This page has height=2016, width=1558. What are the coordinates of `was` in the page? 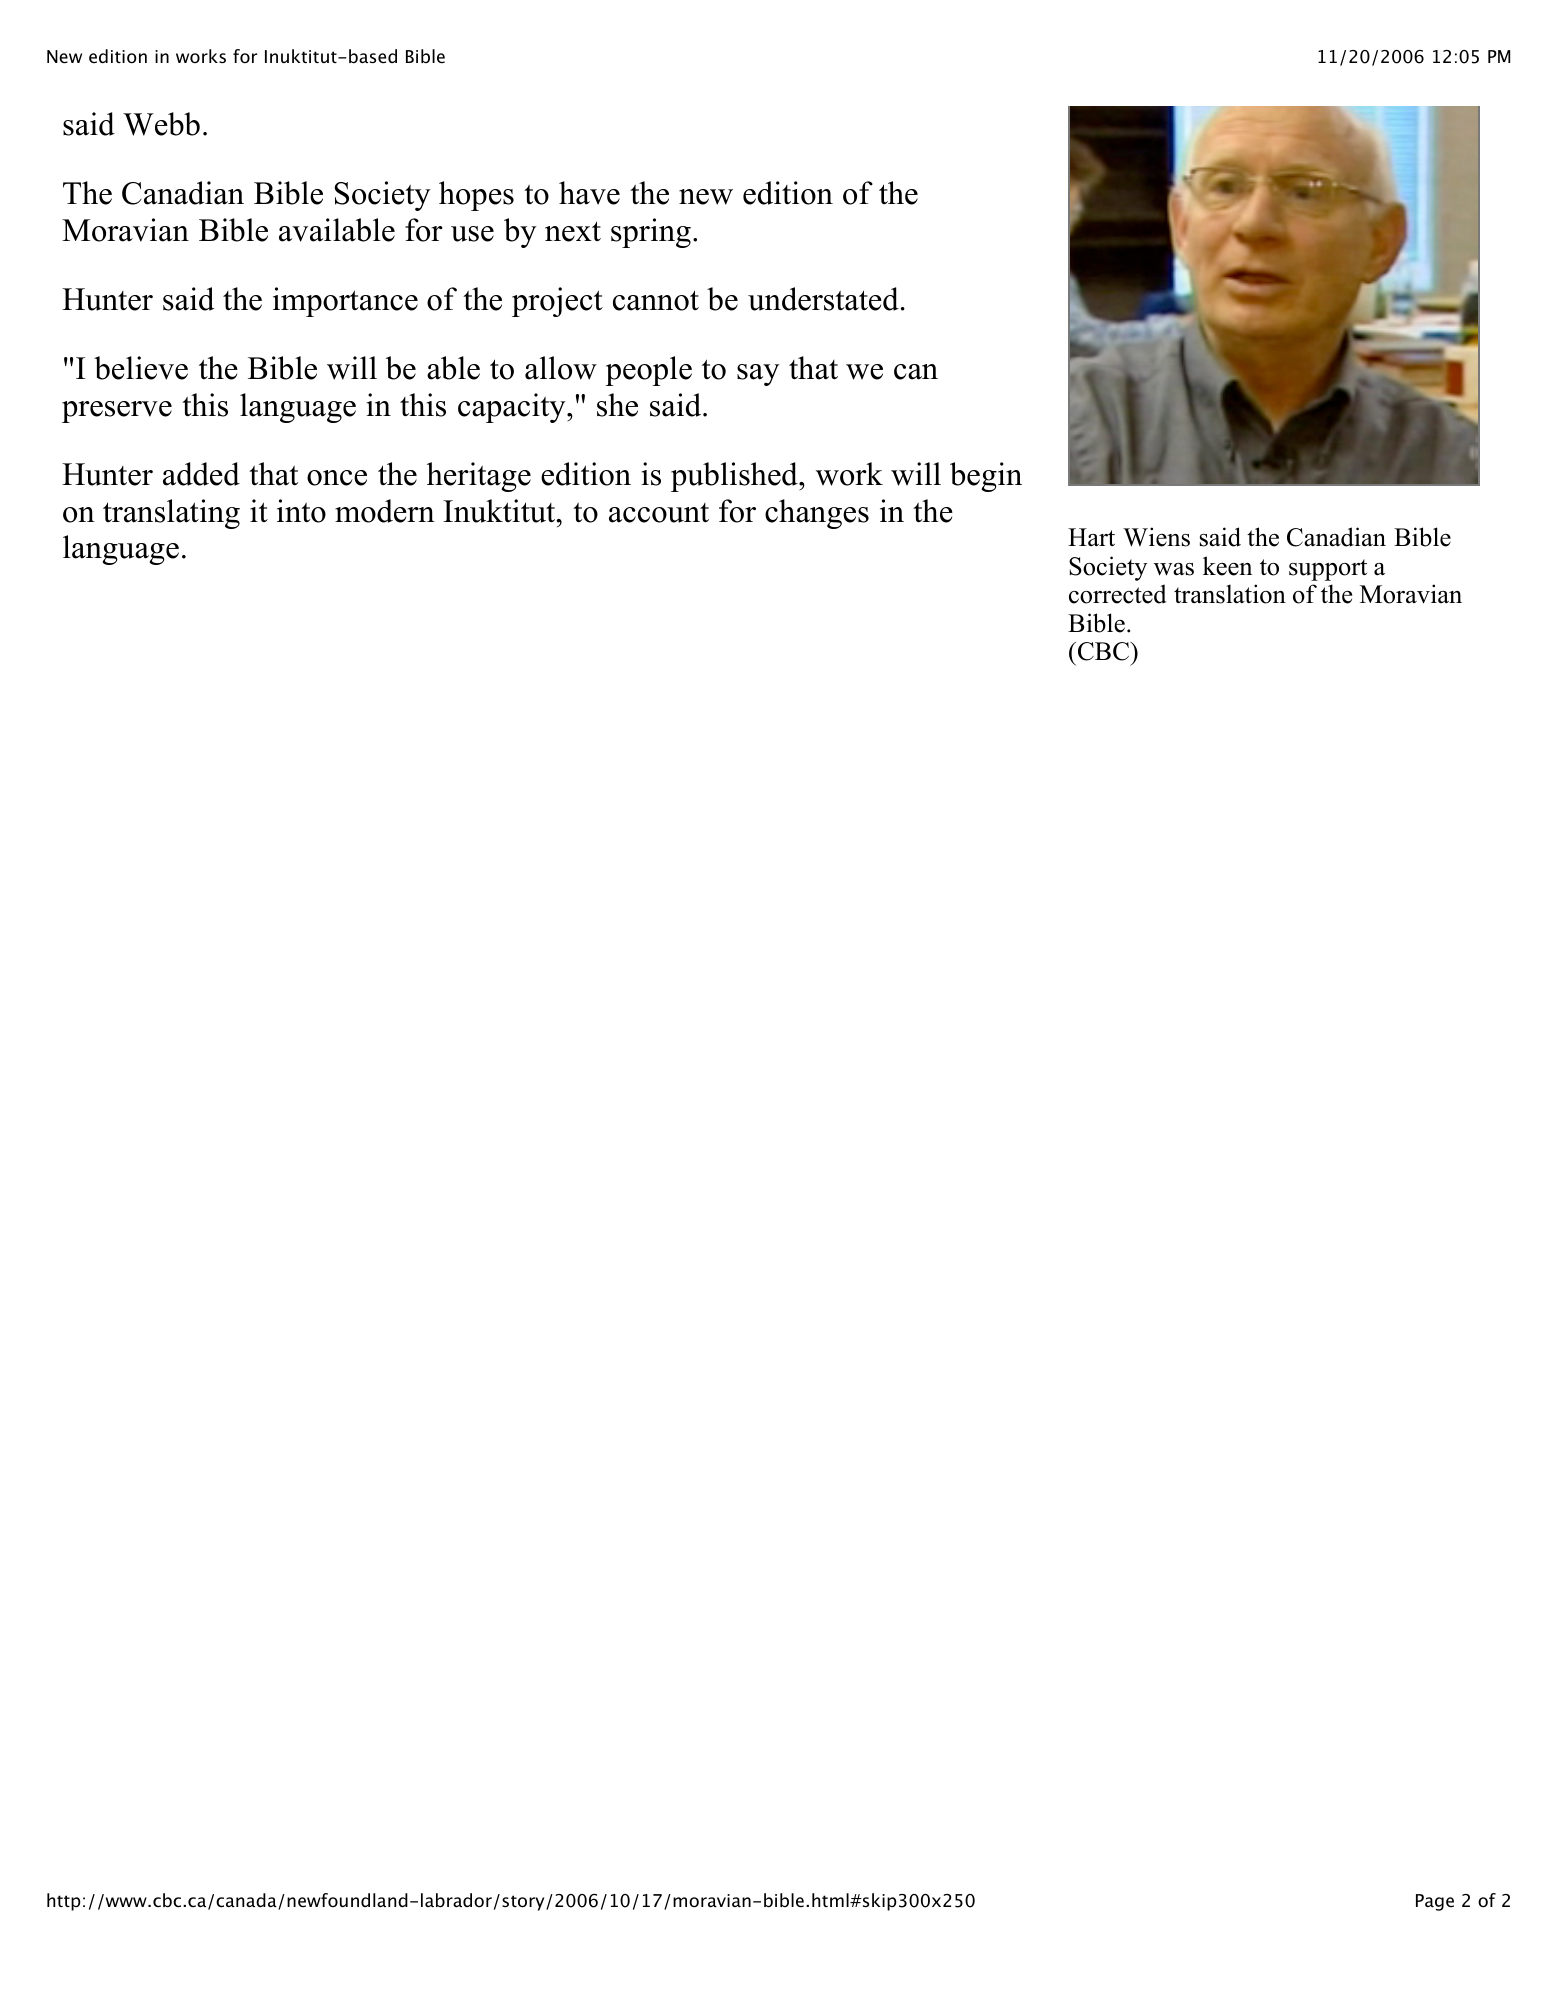 It's located at (1174, 569).
